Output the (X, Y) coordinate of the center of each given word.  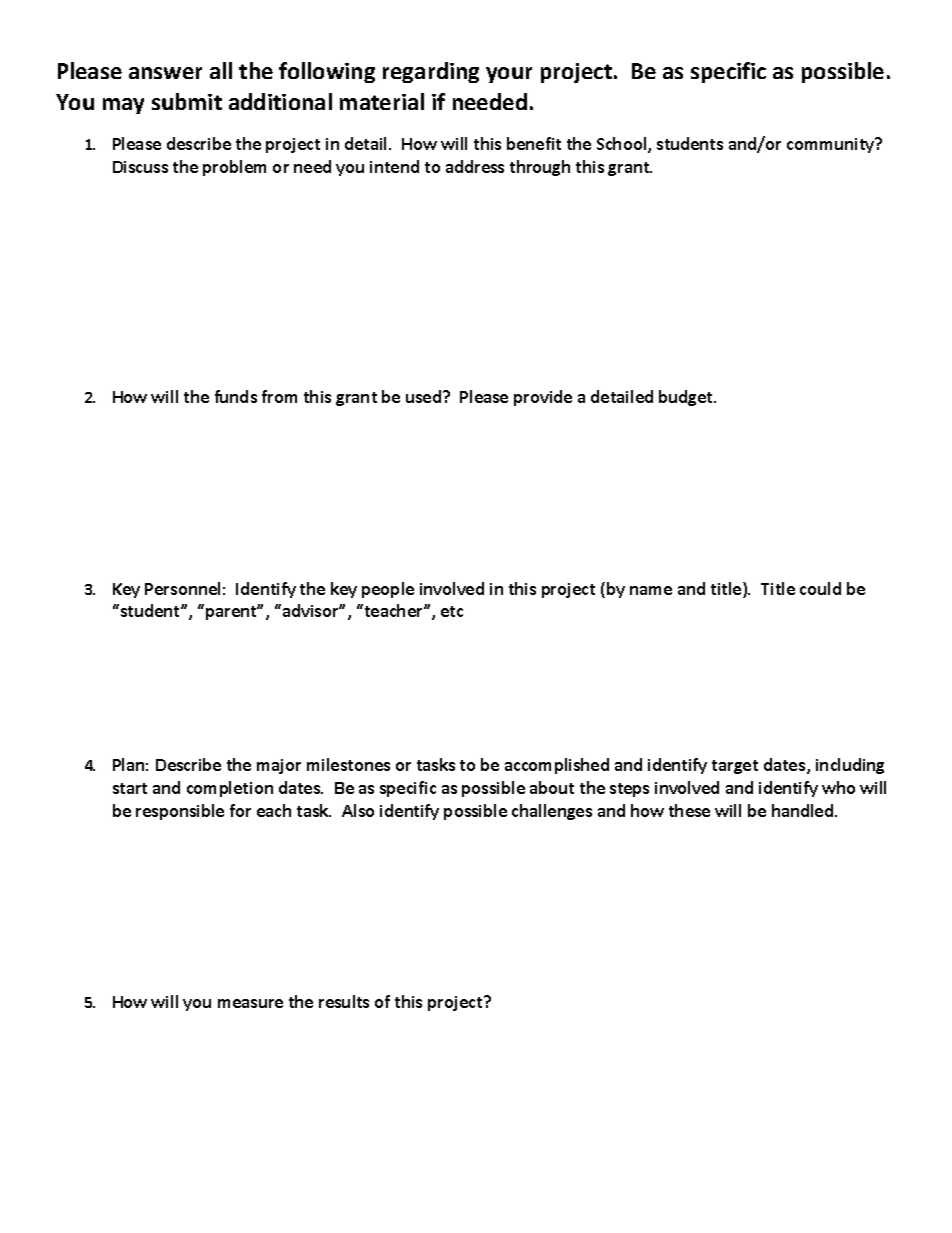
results (344, 1001)
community (832, 145)
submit (187, 101)
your (509, 75)
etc (452, 611)
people (388, 590)
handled (804, 810)
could (820, 588)
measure (250, 1003)
